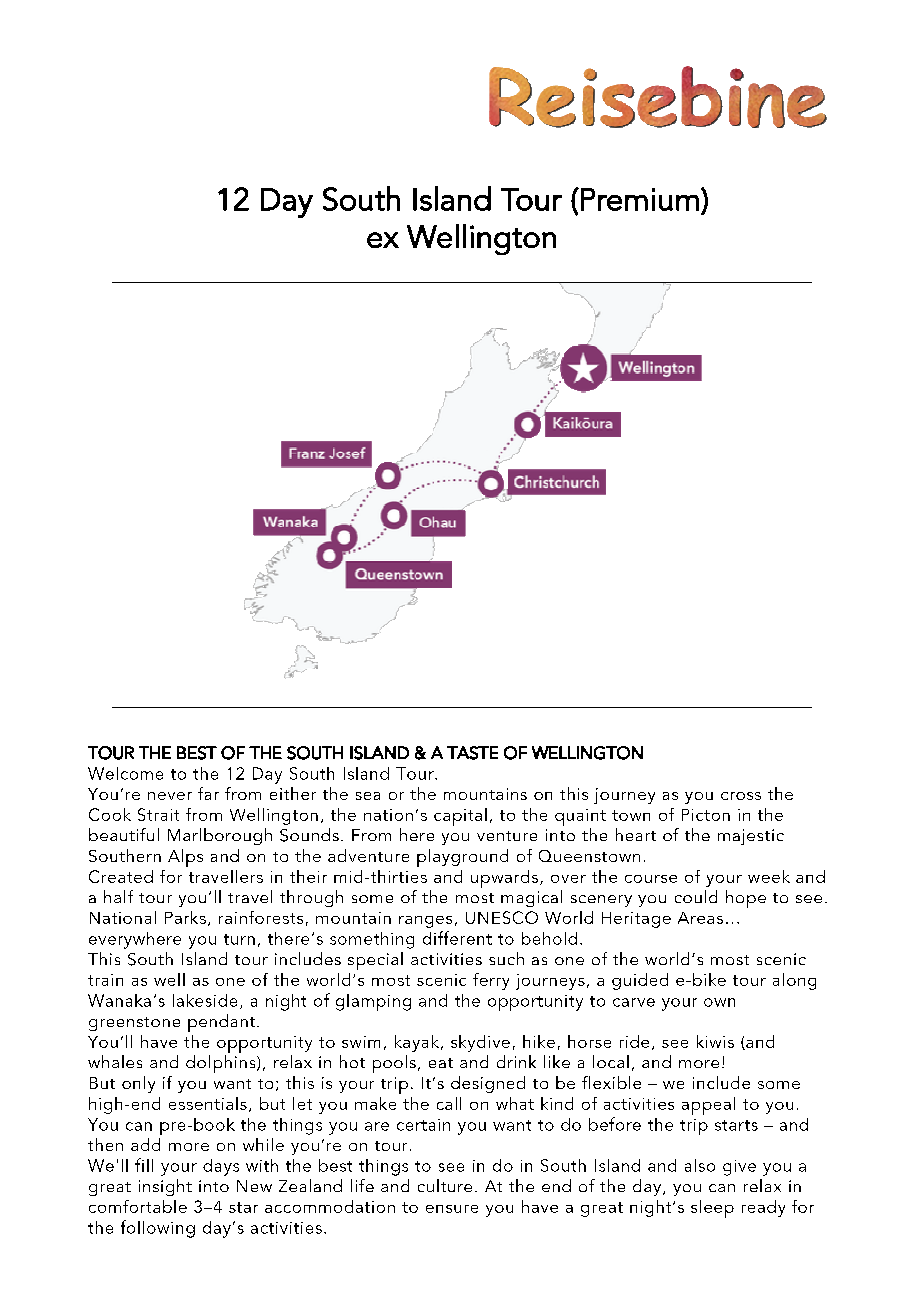 The height and width of the screenshot is (1308, 924). Describe the element at coordinates (125, 773) in the screenshot. I see `Welcome` at that location.
